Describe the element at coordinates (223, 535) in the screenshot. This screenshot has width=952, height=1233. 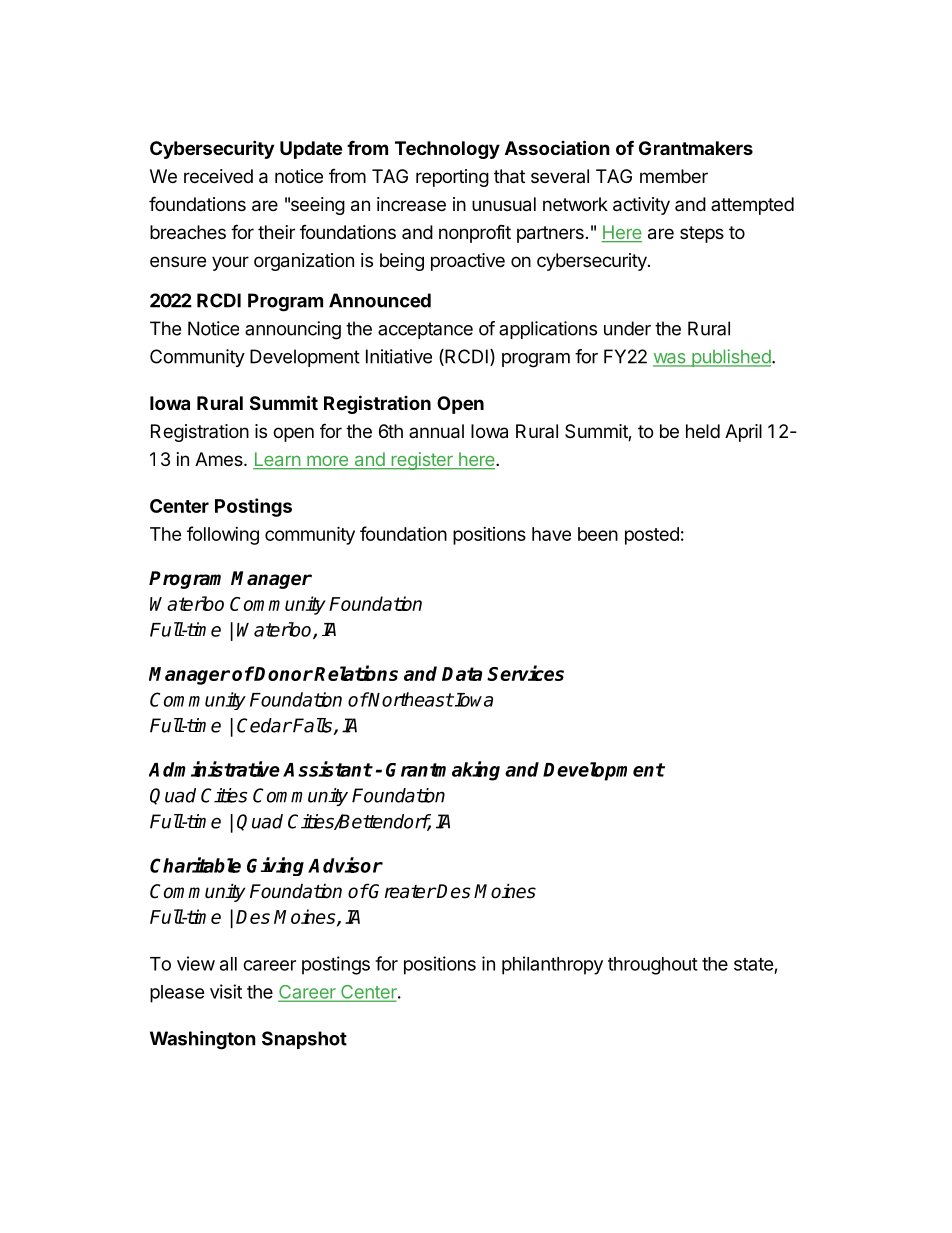
I see `following` at that location.
